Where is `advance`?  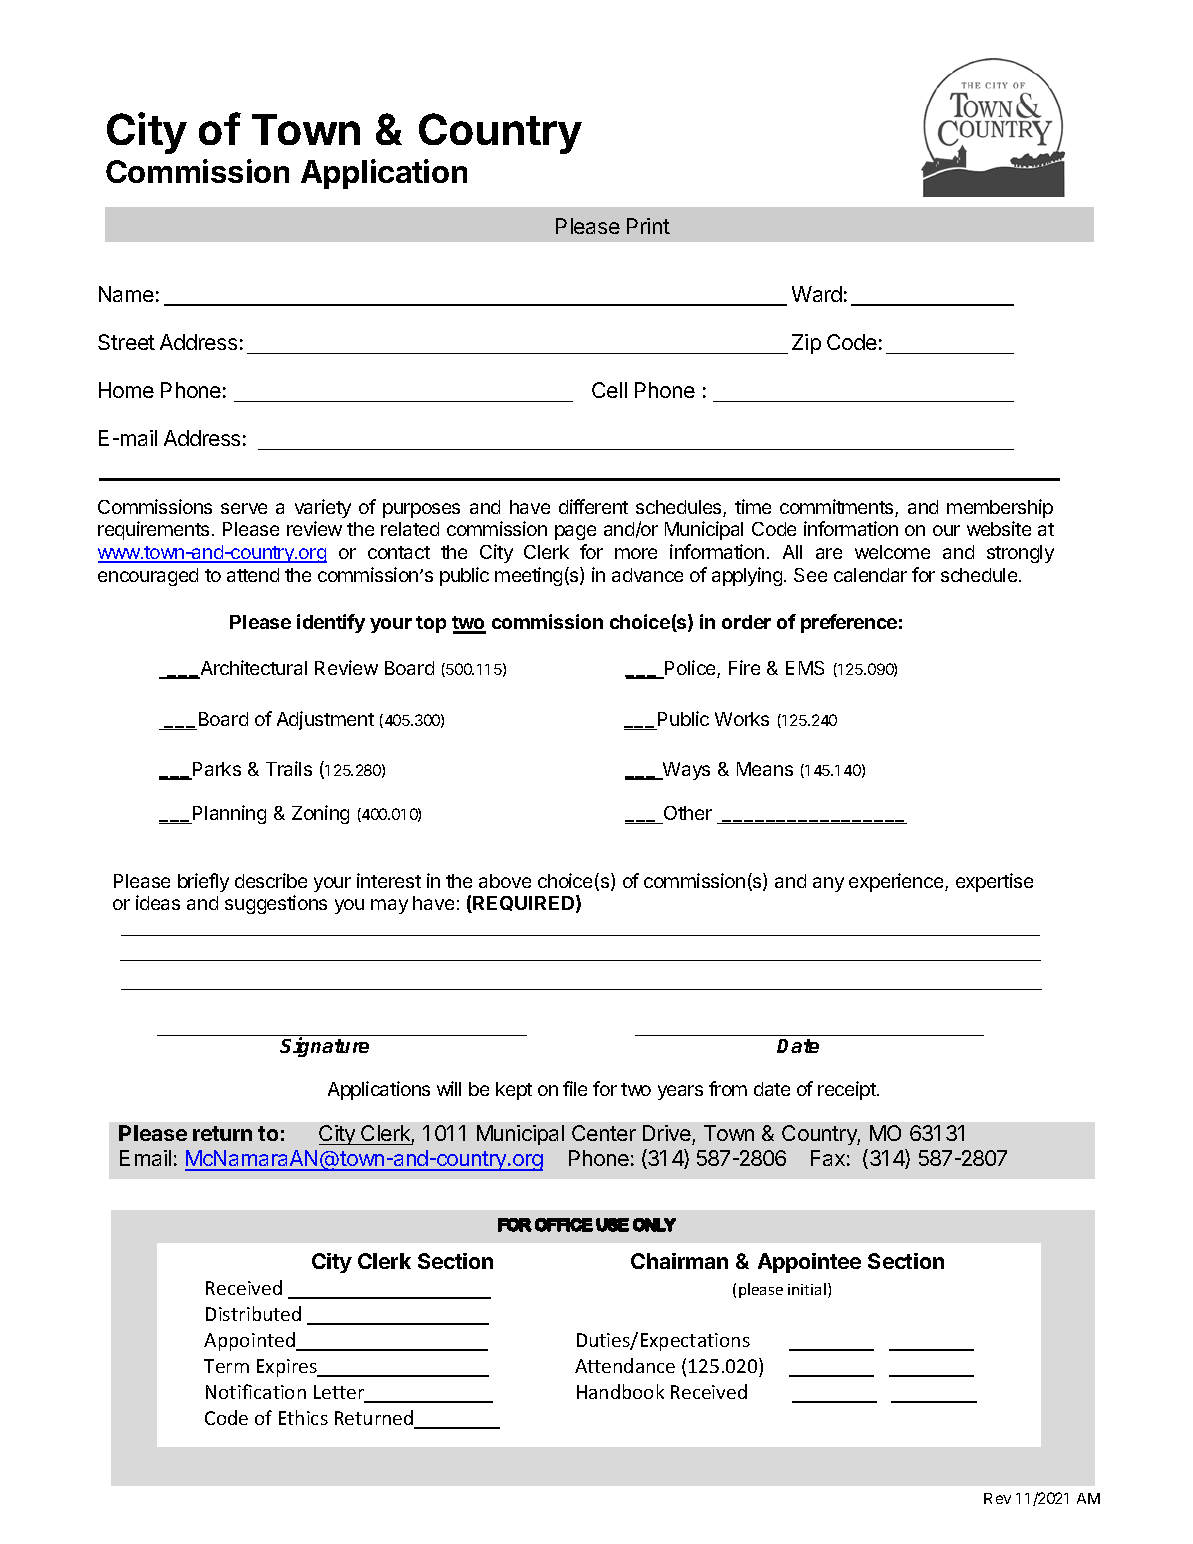
advance is located at coordinates (647, 575).
